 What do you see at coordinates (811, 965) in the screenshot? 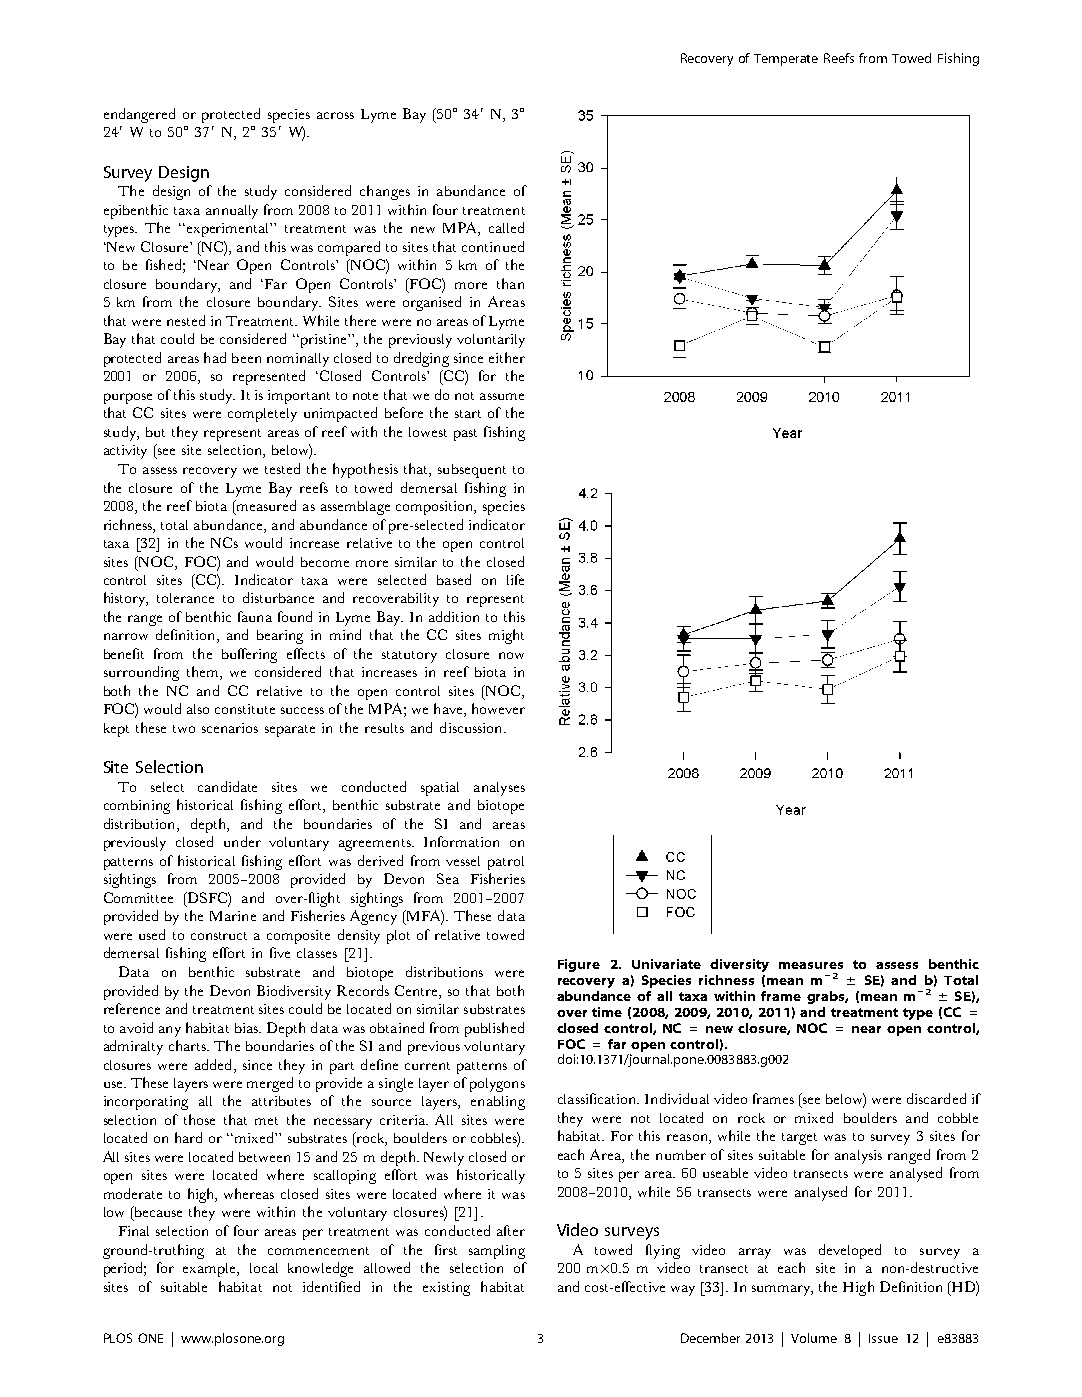
I see `measures` at bounding box center [811, 965].
